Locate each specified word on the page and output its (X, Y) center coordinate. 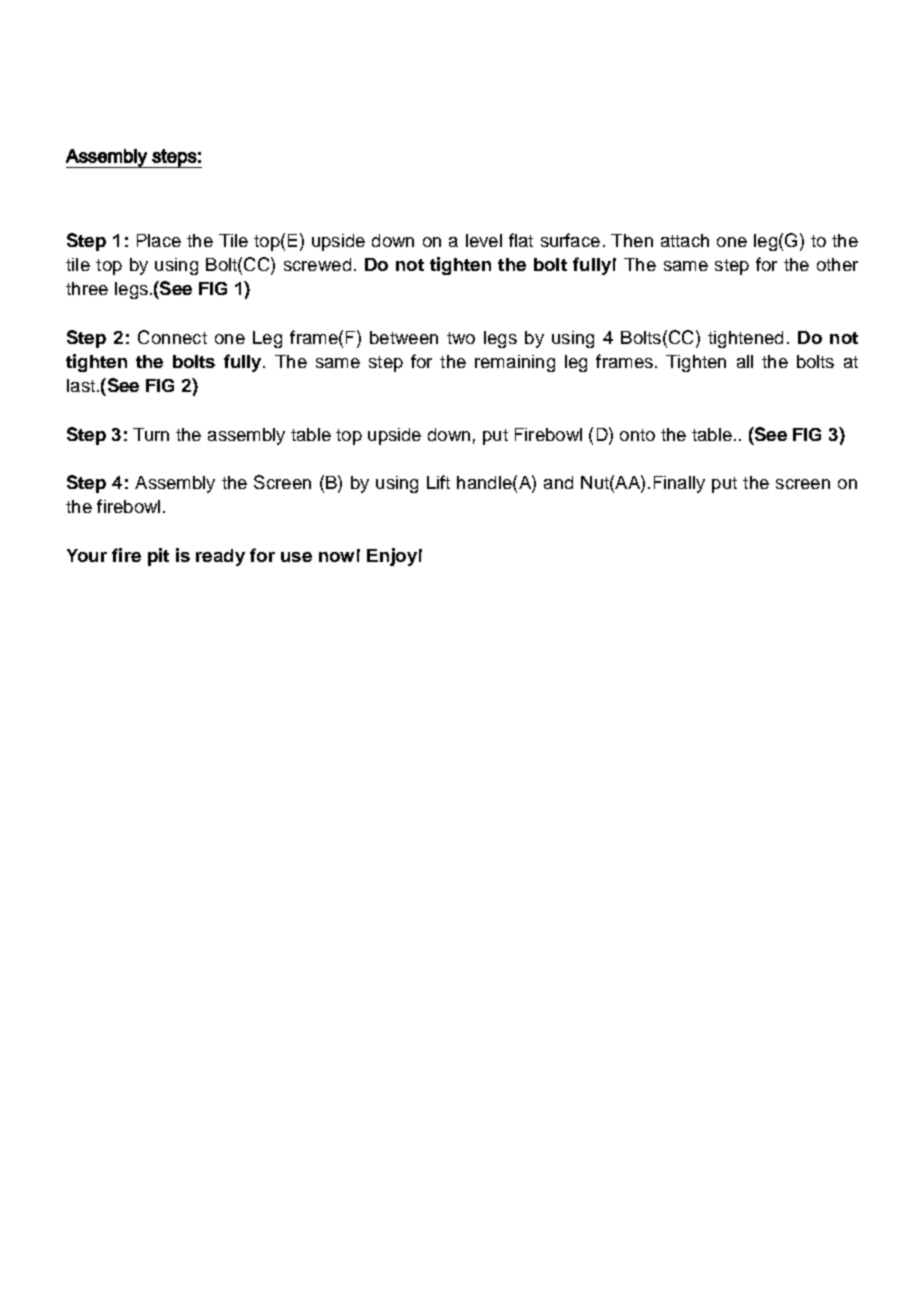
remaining (515, 363)
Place (159, 240)
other (837, 264)
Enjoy (392, 557)
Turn (151, 434)
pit (158, 557)
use (296, 557)
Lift (438, 482)
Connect (172, 337)
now (336, 557)
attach (685, 240)
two (461, 338)
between (404, 337)
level (484, 240)
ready (220, 557)
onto (637, 435)
